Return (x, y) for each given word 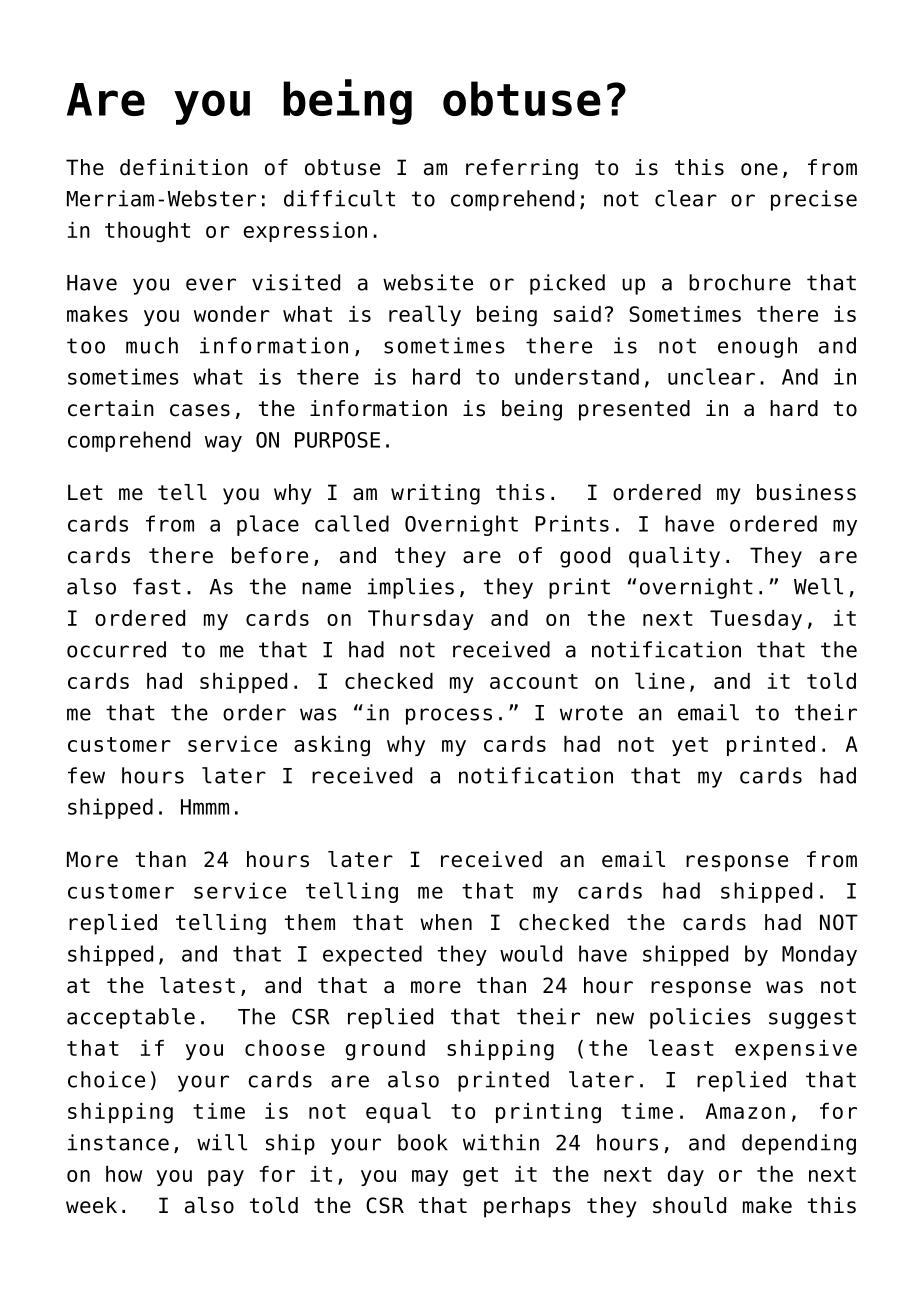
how (124, 1174)
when (446, 922)
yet (690, 746)
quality (674, 557)
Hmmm (205, 807)
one (759, 169)
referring (522, 169)
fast (157, 586)
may (430, 1178)
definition (184, 167)
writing (435, 494)
